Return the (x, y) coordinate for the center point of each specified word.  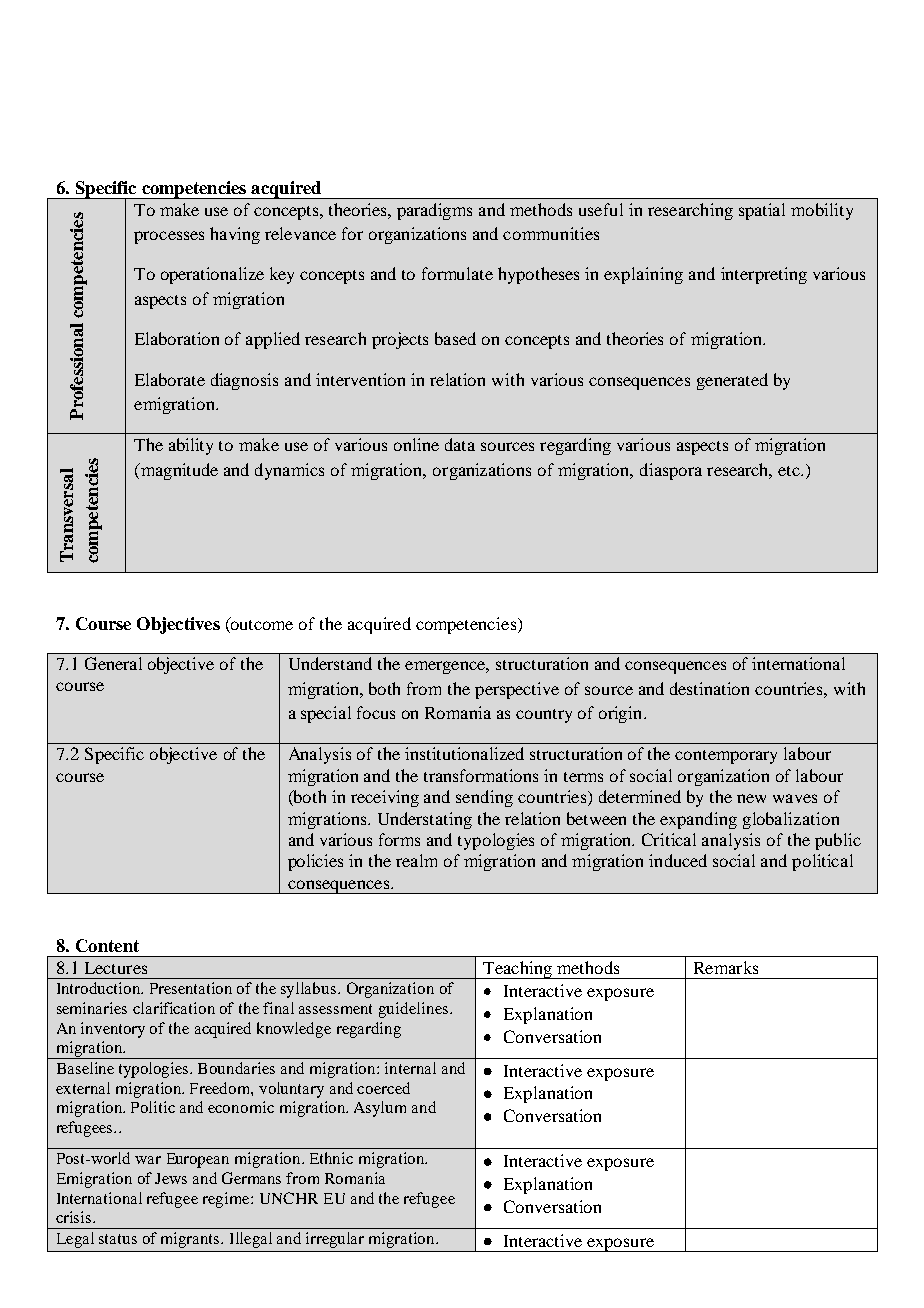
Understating (425, 820)
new (751, 798)
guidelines (413, 1010)
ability (191, 446)
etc (790, 471)
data (460, 444)
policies (315, 862)
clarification (174, 1008)
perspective (517, 690)
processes (169, 237)
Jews (171, 1178)
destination (709, 688)
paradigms (434, 211)
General (113, 663)
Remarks (726, 967)
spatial (762, 211)
